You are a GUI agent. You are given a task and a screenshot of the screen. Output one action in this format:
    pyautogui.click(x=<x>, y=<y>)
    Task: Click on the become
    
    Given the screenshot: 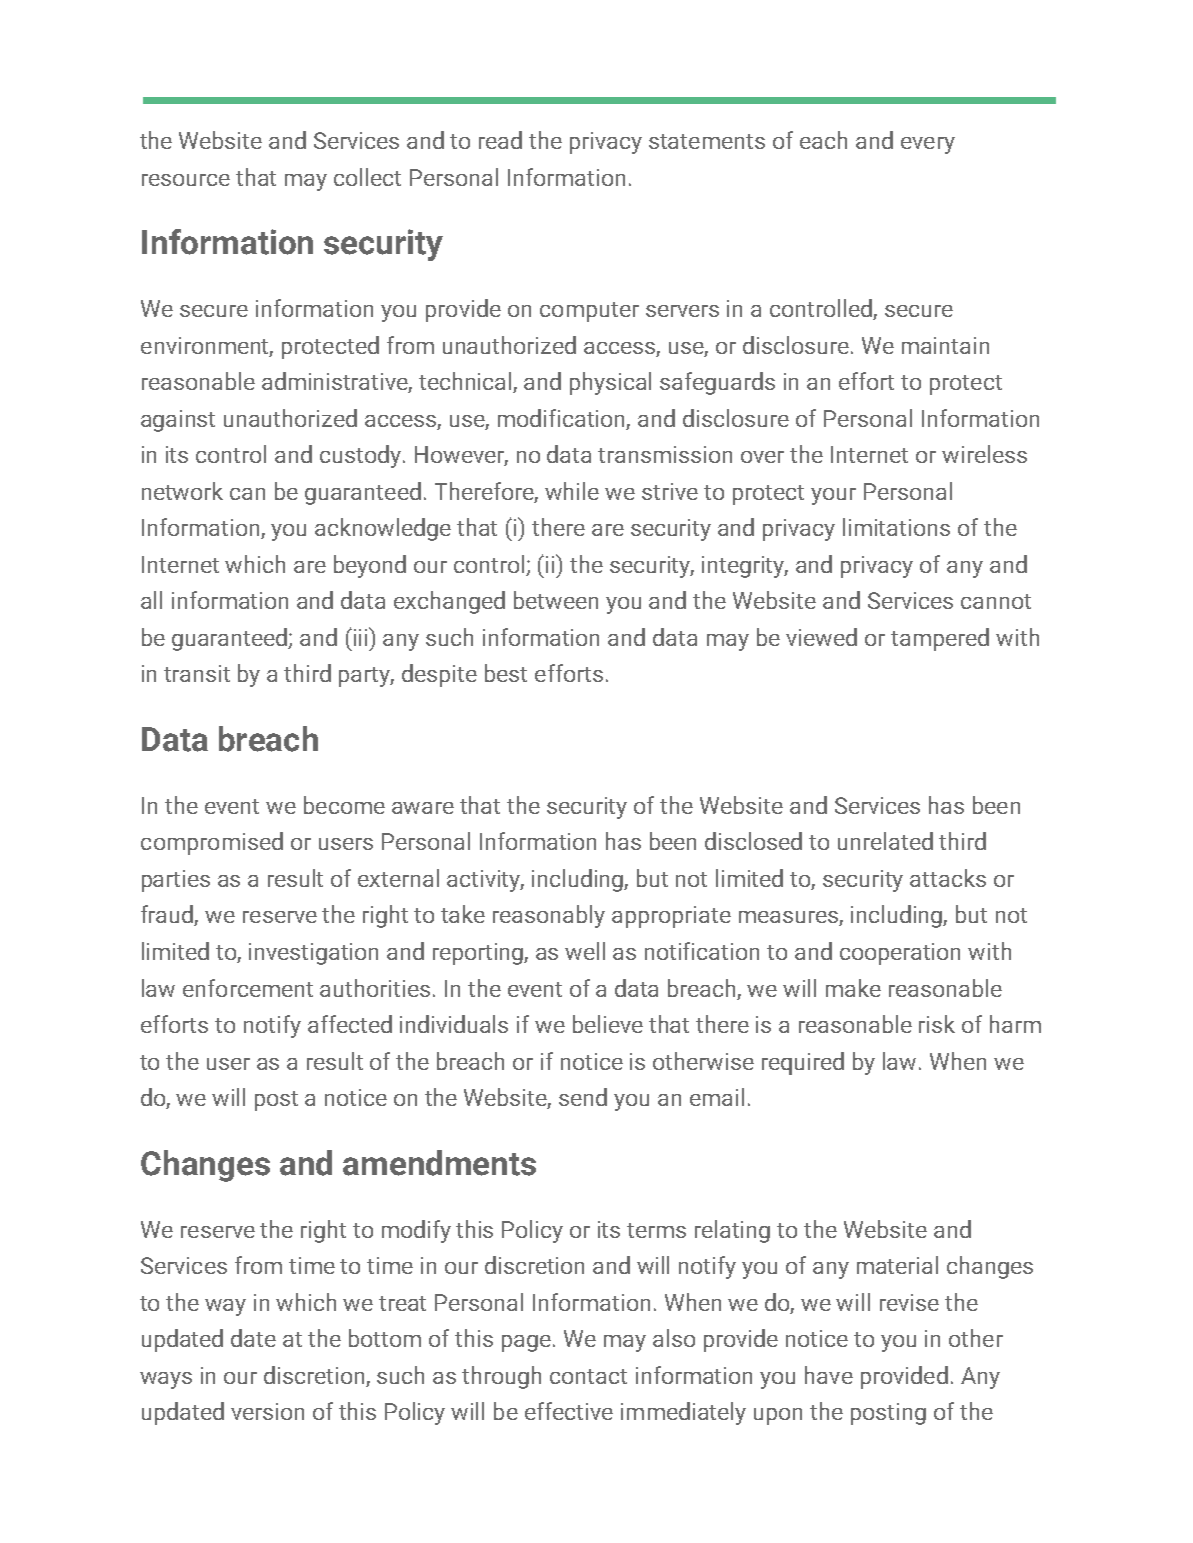 What is the action you would take?
    pyautogui.click(x=344, y=805)
